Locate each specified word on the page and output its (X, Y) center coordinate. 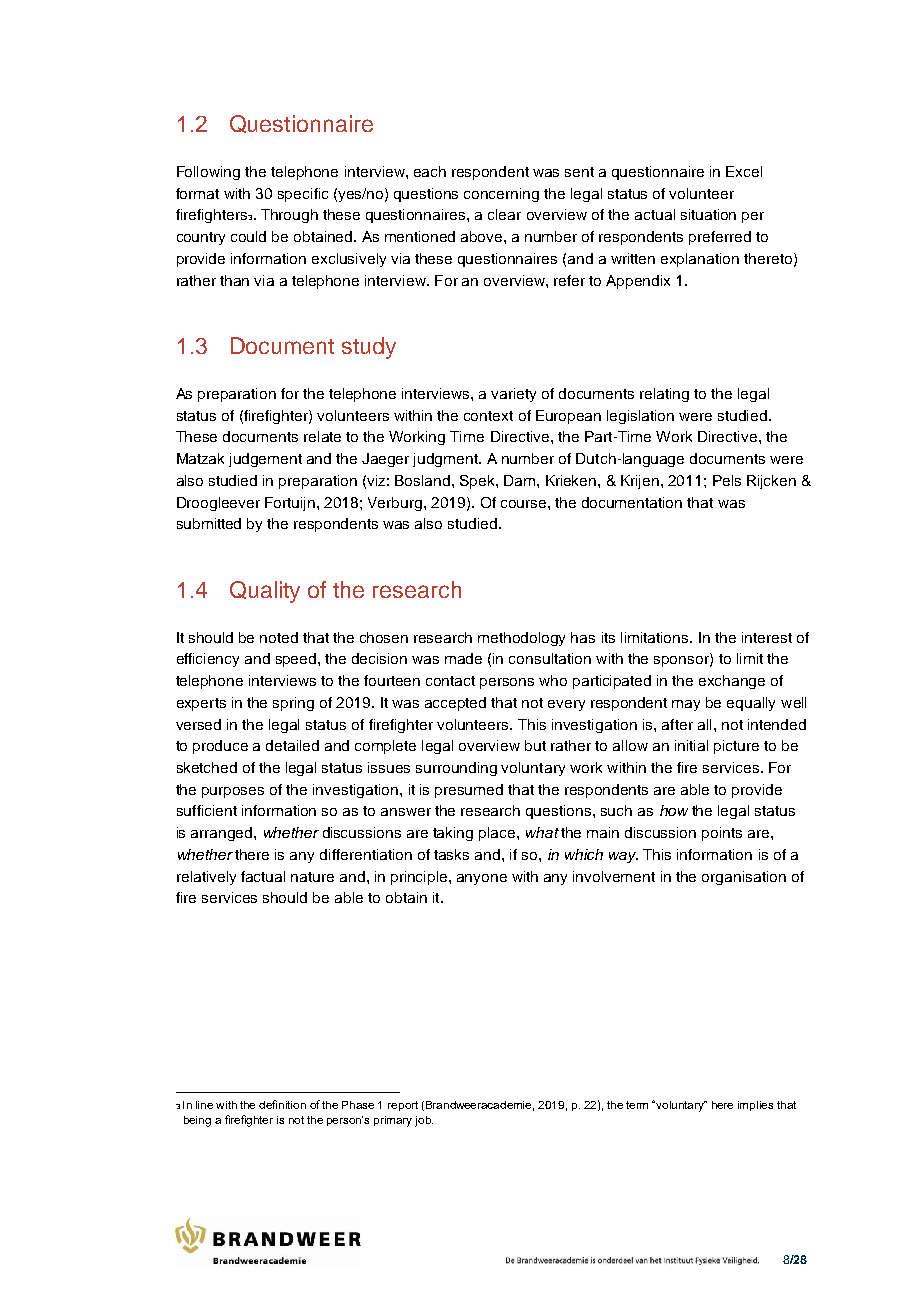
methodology (521, 639)
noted (279, 637)
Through (289, 216)
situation (708, 214)
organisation (744, 878)
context (488, 416)
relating (664, 395)
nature (312, 877)
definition (282, 1104)
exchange (732, 682)
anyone (482, 879)
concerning (501, 195)
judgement (265, 460)
